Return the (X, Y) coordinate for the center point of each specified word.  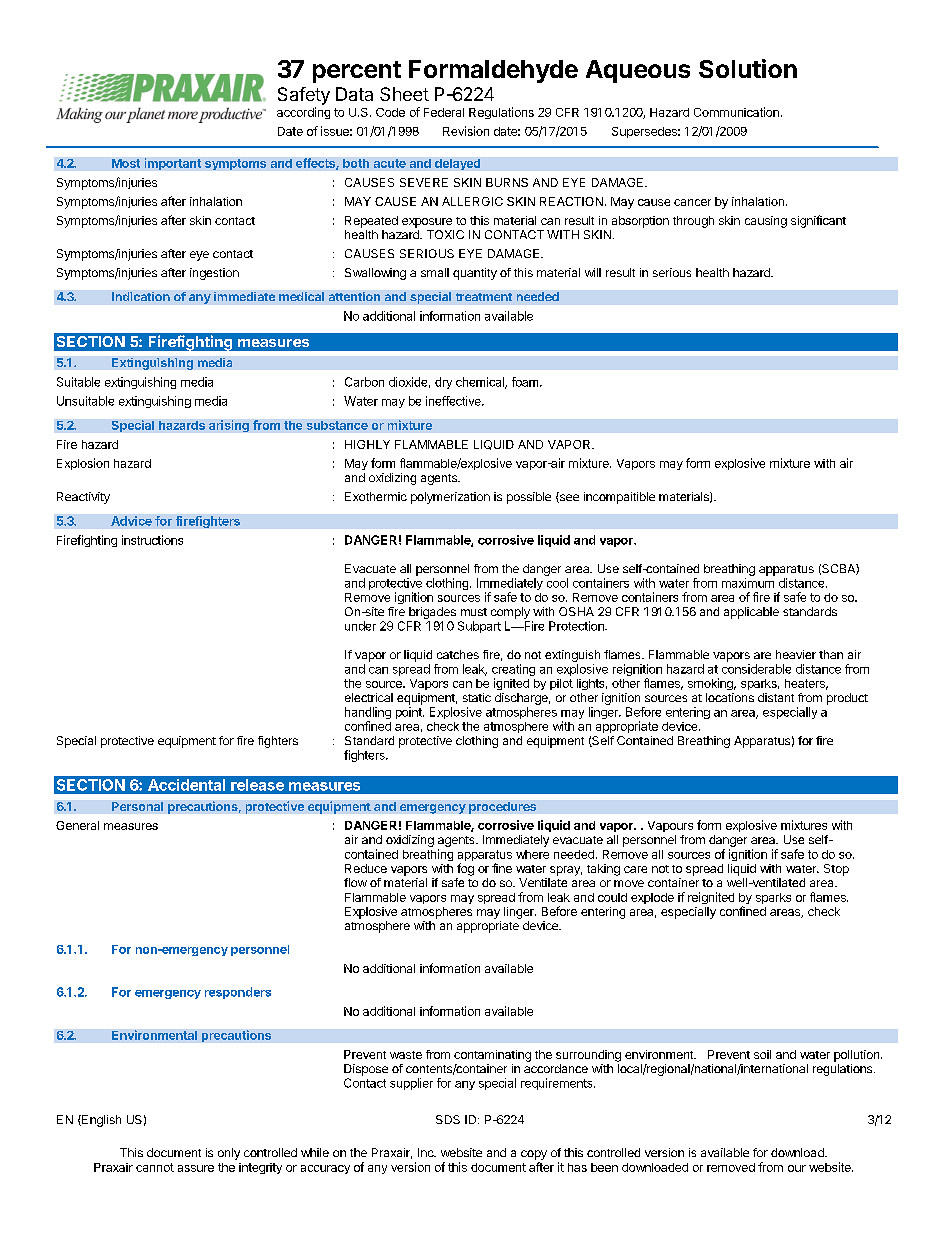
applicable (751, 613)
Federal (444, 112)
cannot (155, 1167)
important (173, 164)
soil (762, 1054)
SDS (448, 1119)
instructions (152, 540)
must (474, 612)
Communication (736, 112)
